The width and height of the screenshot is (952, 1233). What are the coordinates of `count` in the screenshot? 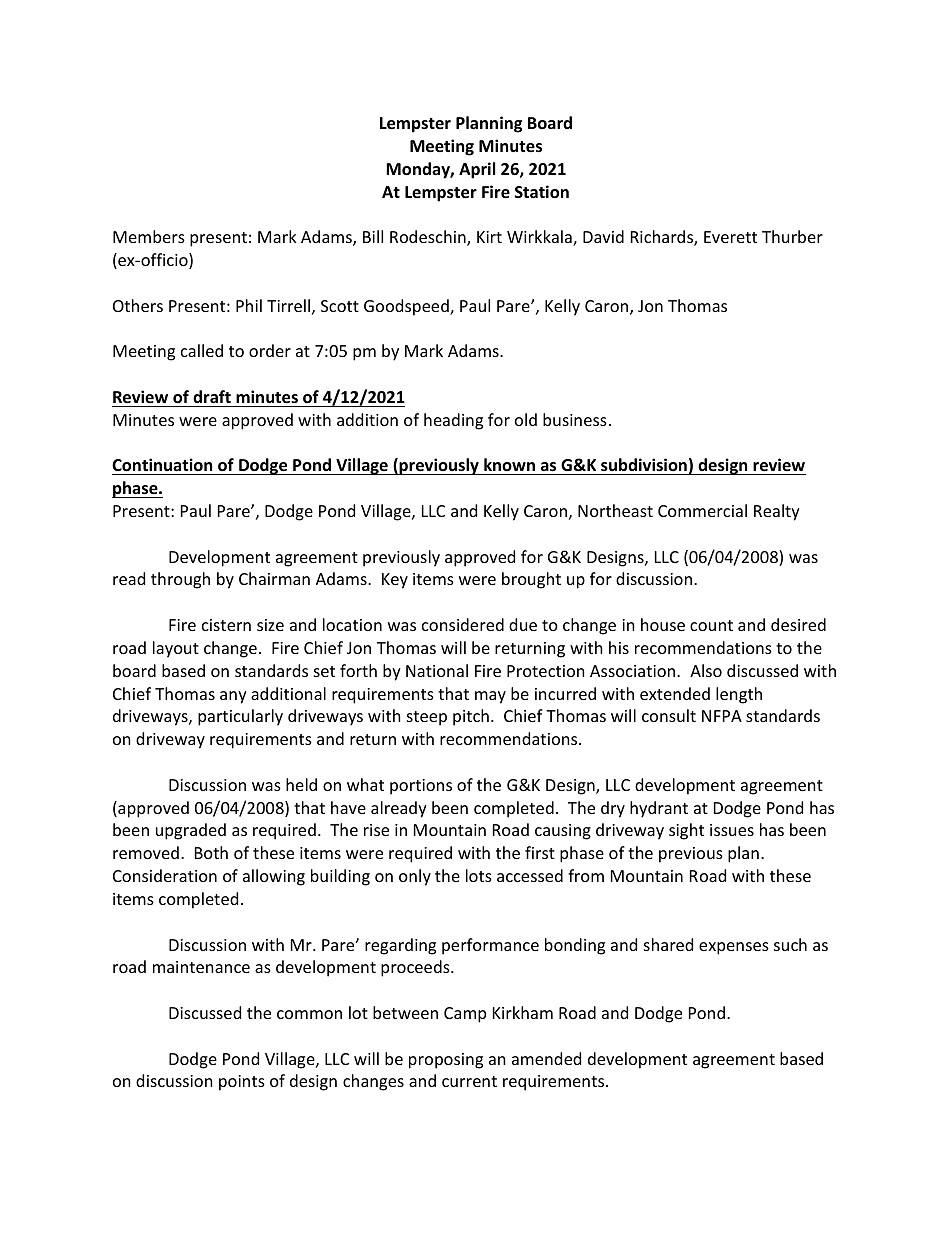 It's located at (711, 625).
